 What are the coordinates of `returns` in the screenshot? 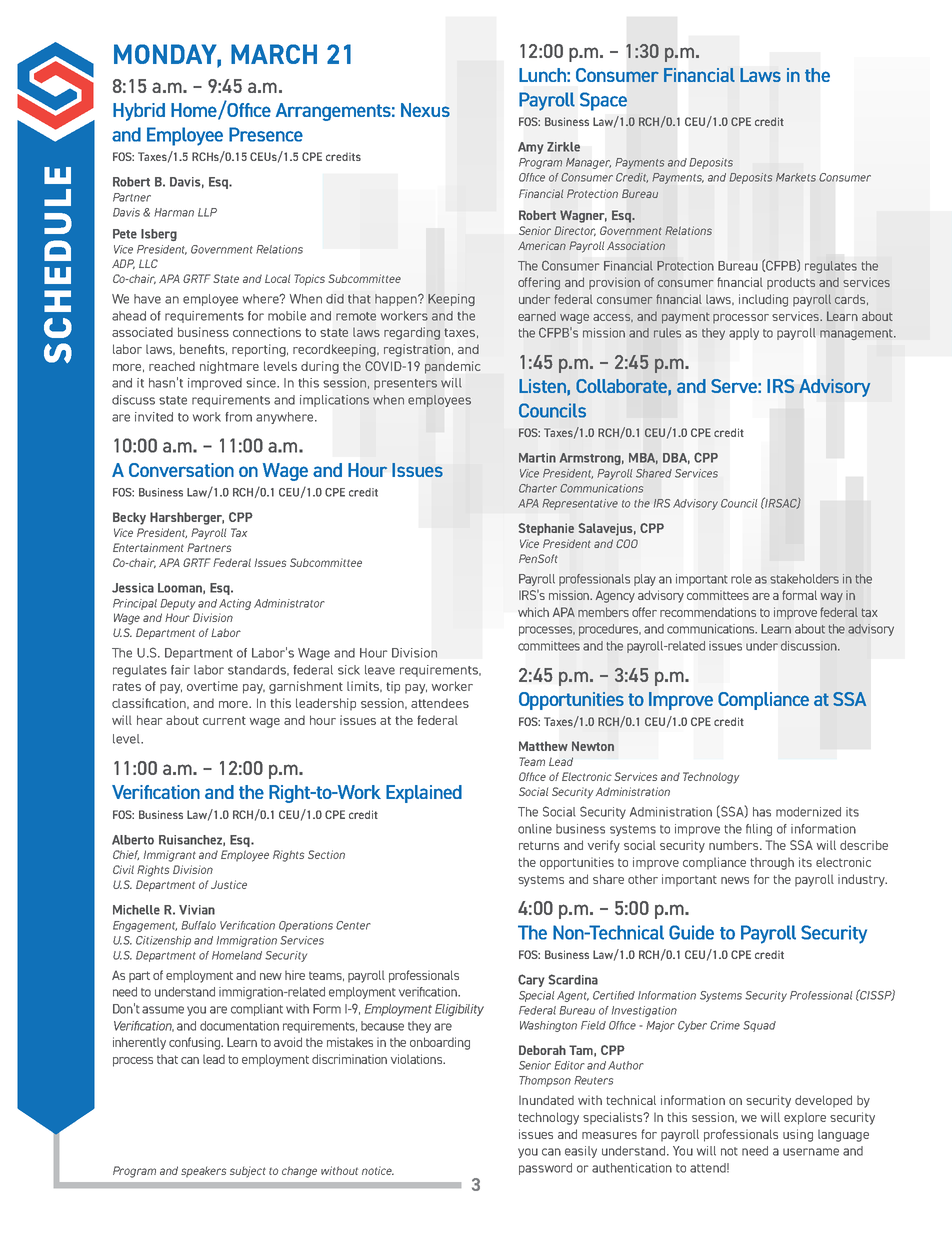 It's located at (539, 846).
